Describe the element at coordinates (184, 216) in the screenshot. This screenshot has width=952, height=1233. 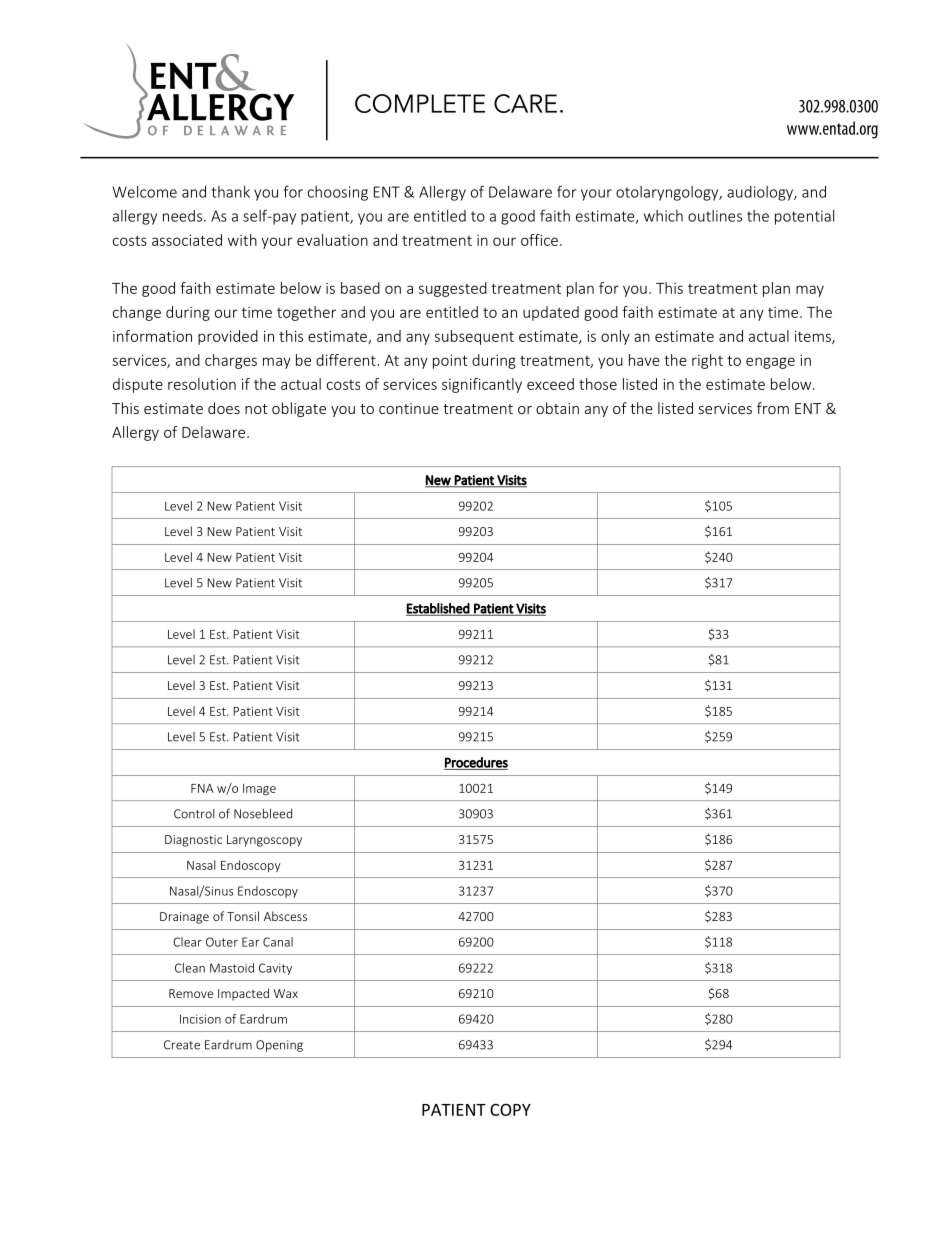
I see `needs` at that location.
